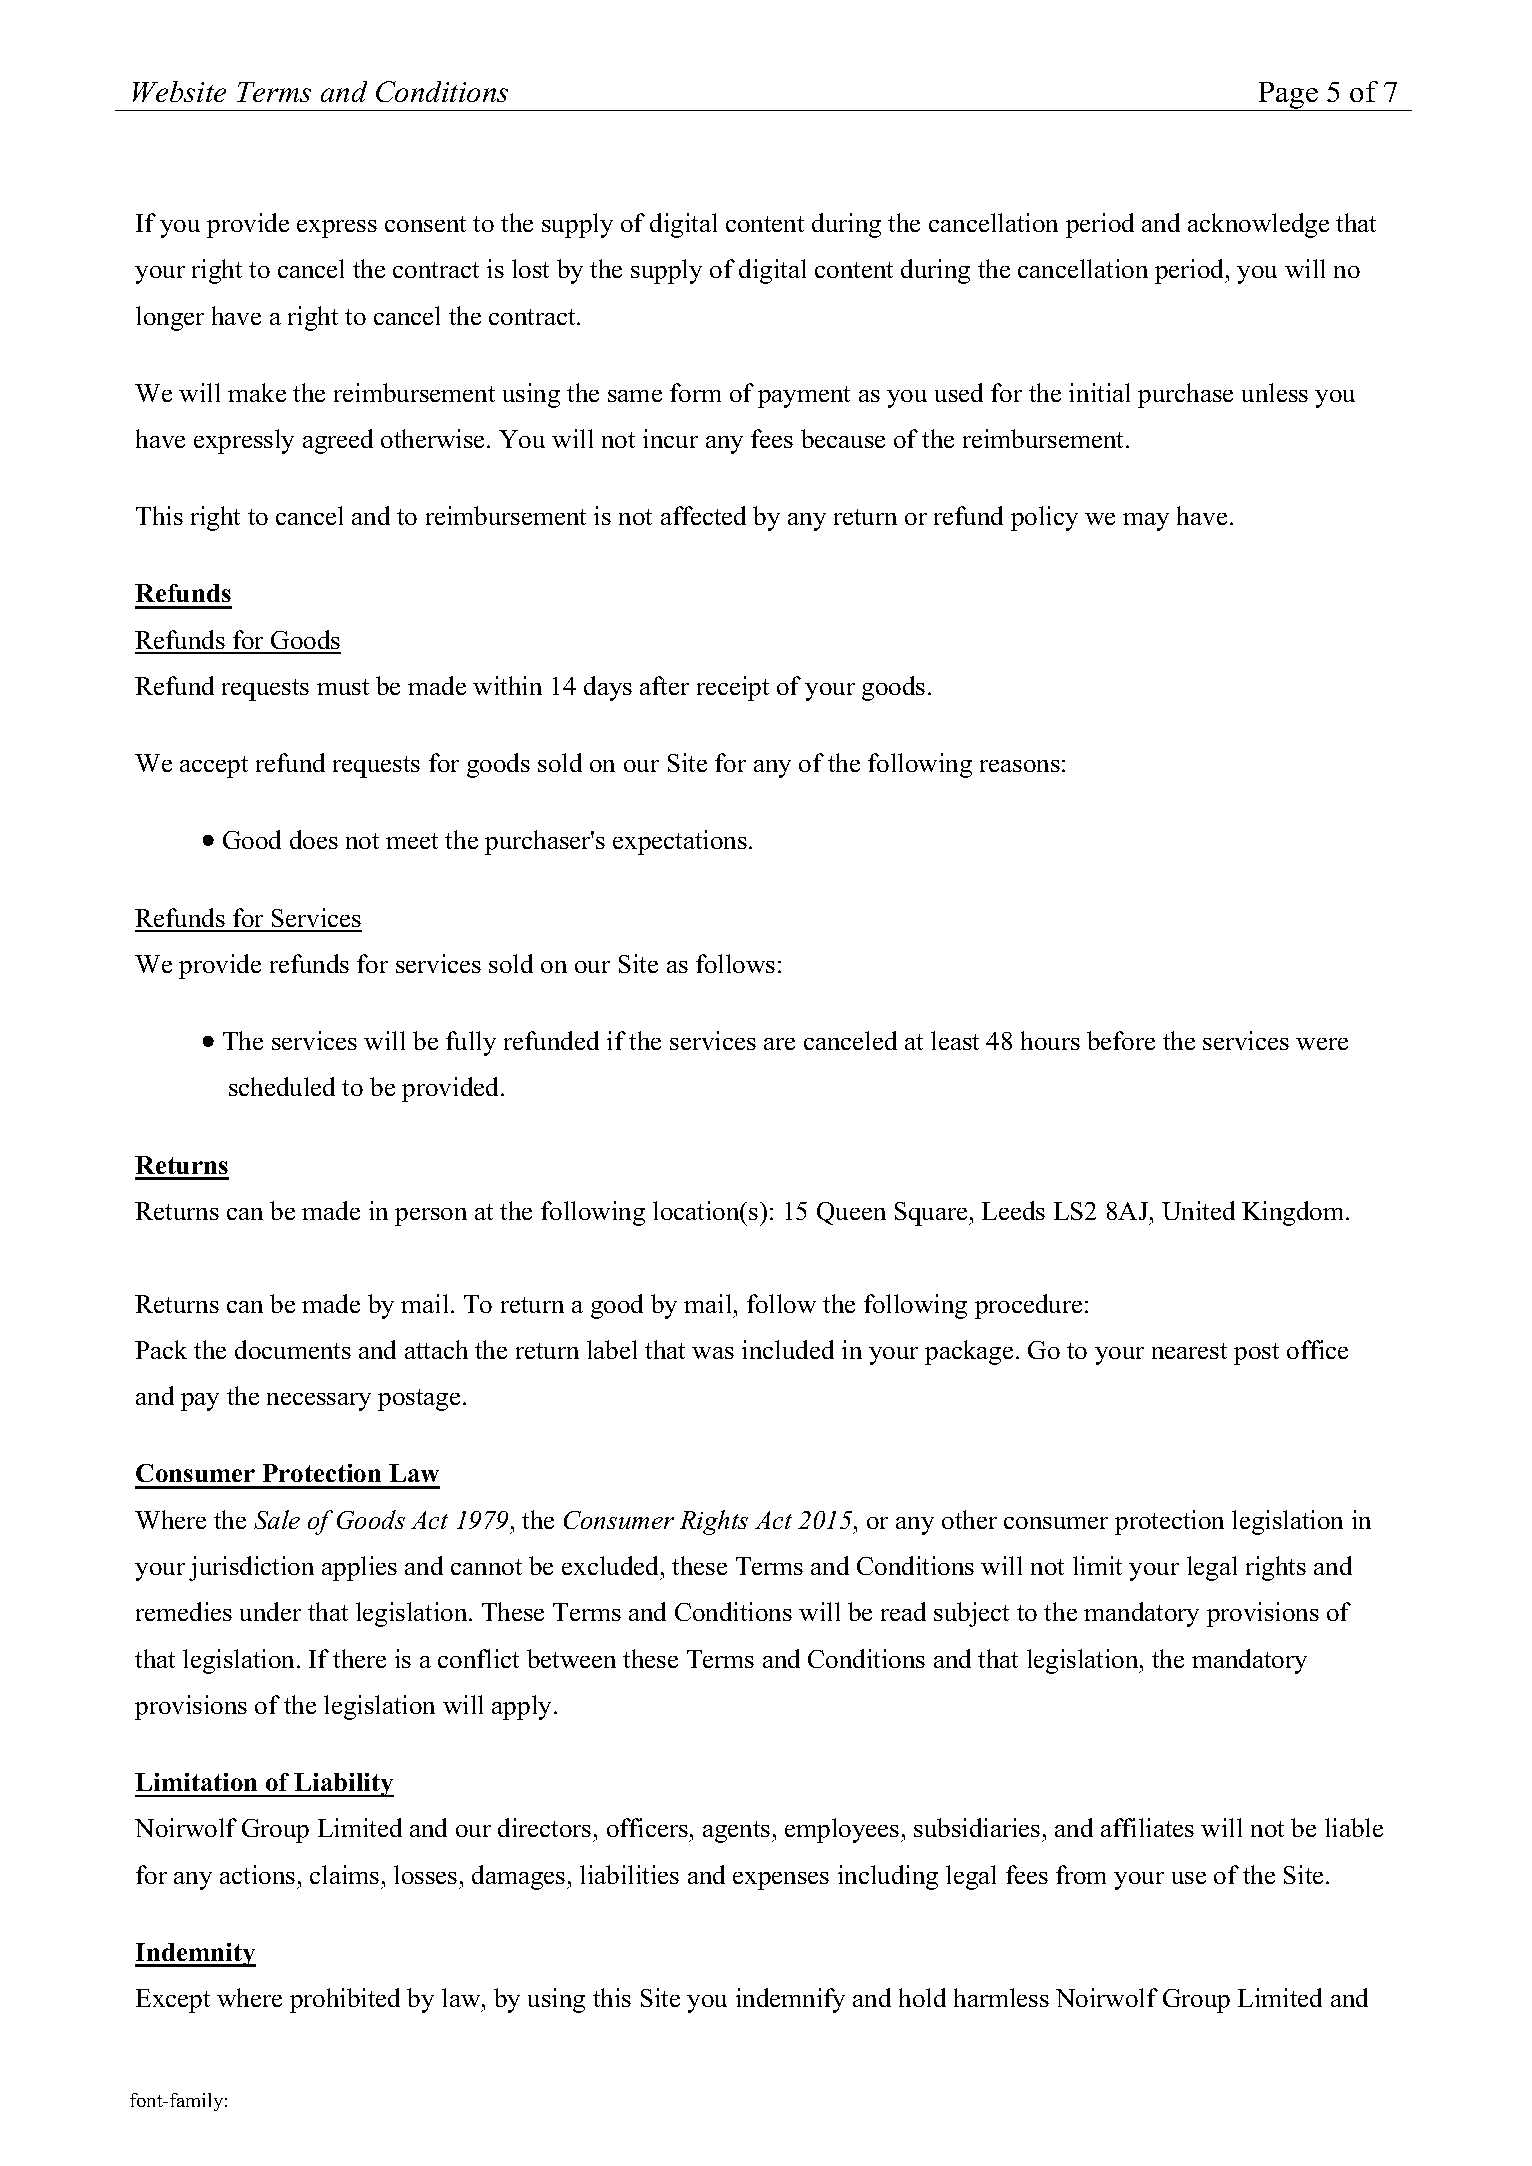 The width and height of the document is (1532, 2166). I want to click on prohibited, so click(345, 2000).
